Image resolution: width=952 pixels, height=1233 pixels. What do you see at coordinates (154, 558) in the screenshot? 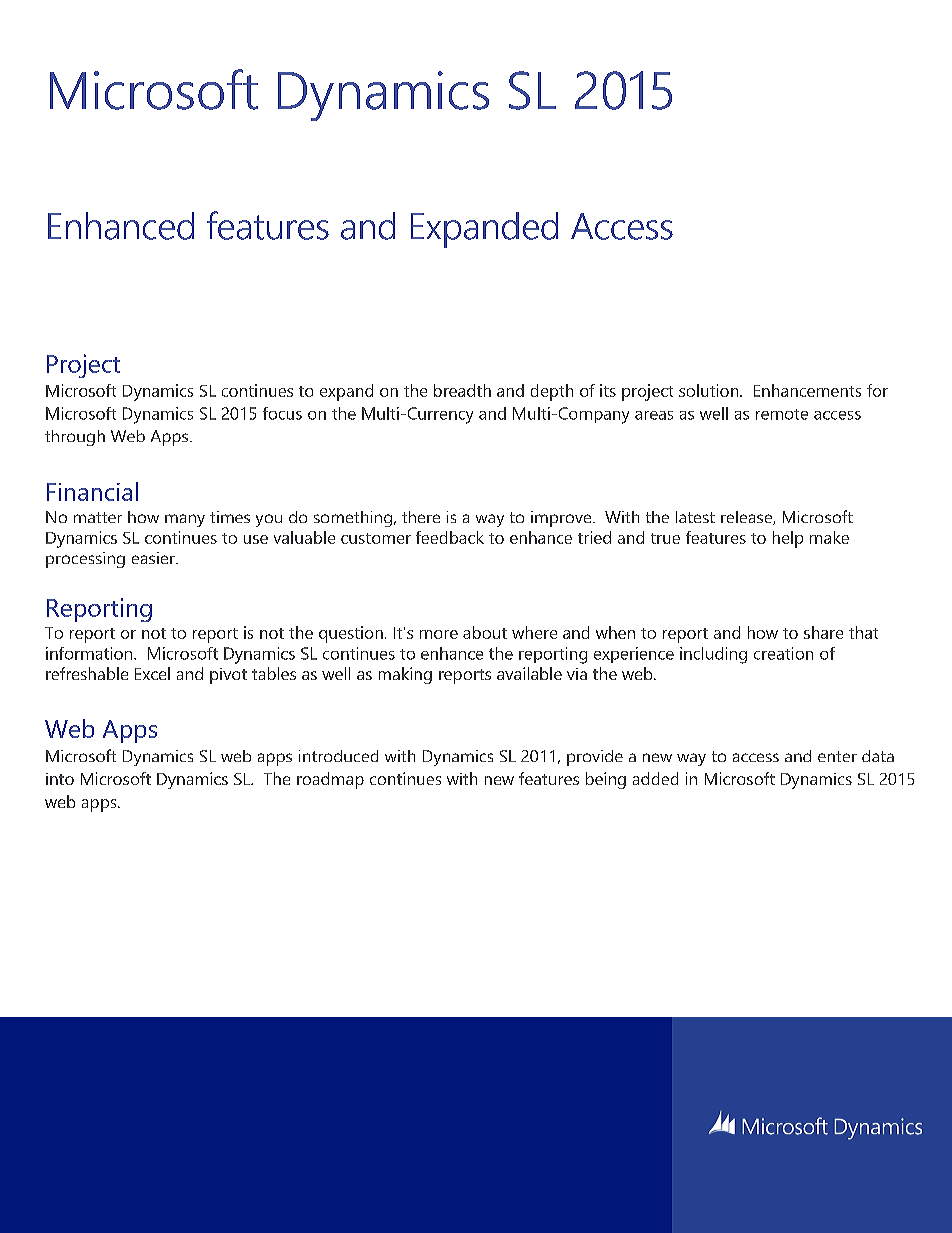
I see `easier` at bounding box center [154, 558].
